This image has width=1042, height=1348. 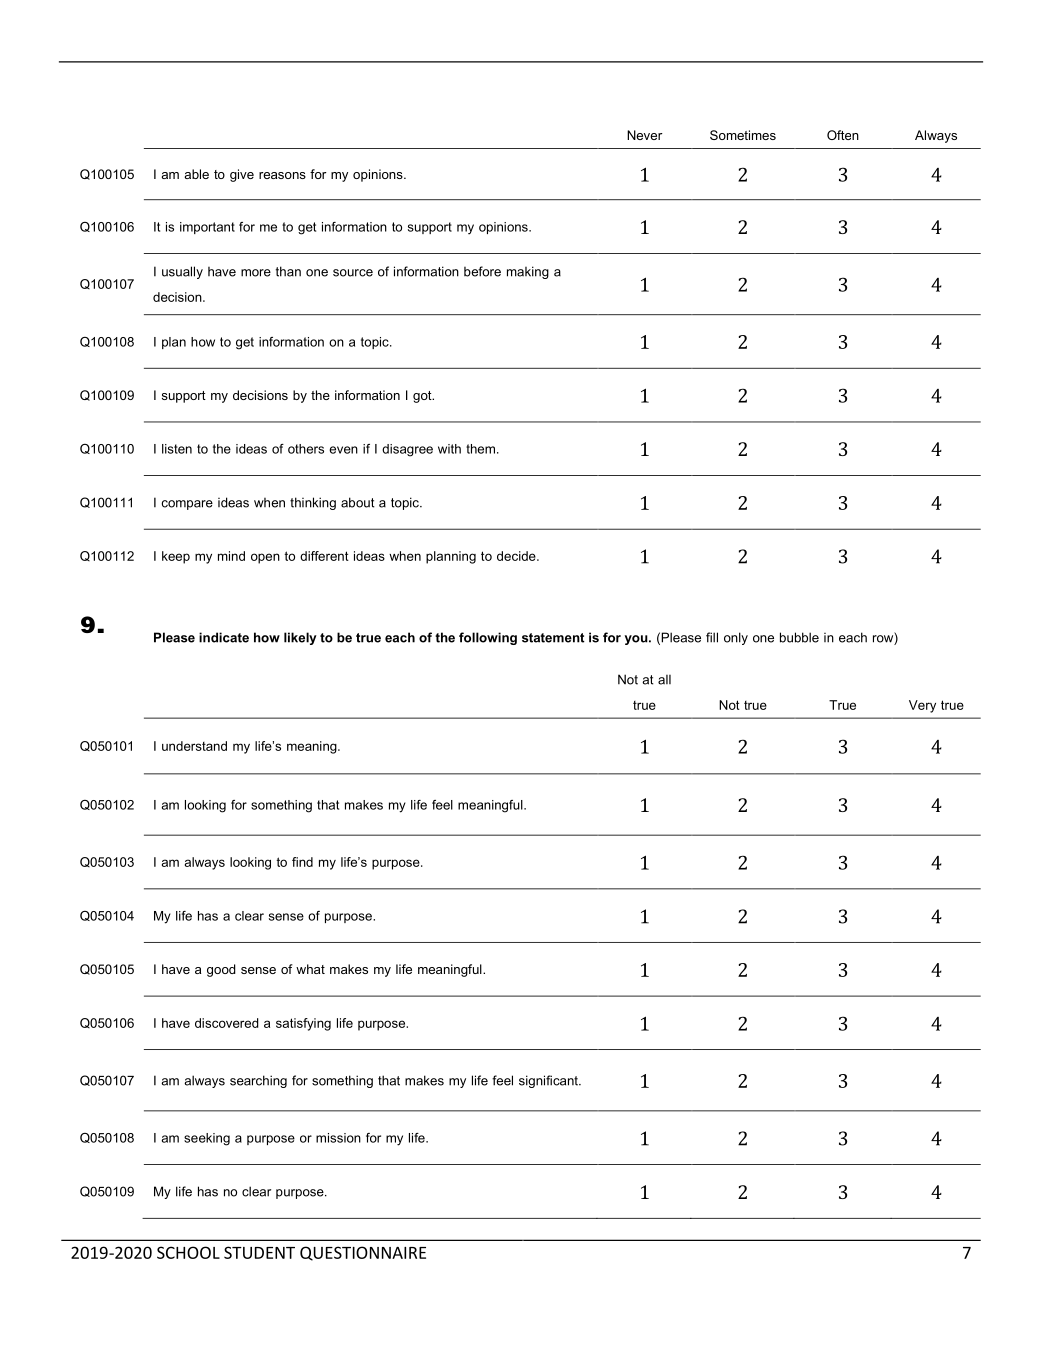 I want to click on STUDENT, so click(x=259, y=1252).
